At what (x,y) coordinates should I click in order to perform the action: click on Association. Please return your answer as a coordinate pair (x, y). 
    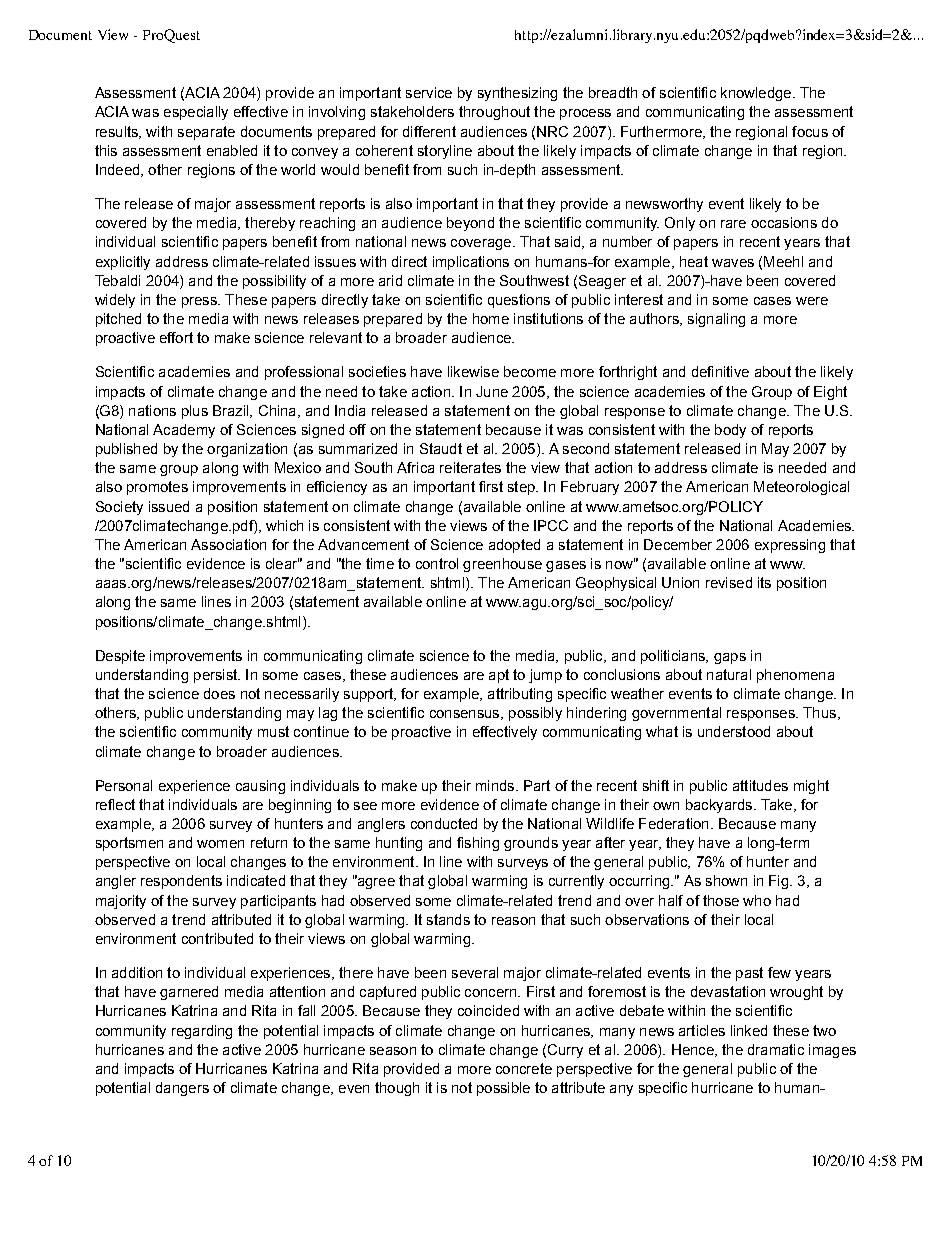
    Looking at the image, I should click on (228, 544).
